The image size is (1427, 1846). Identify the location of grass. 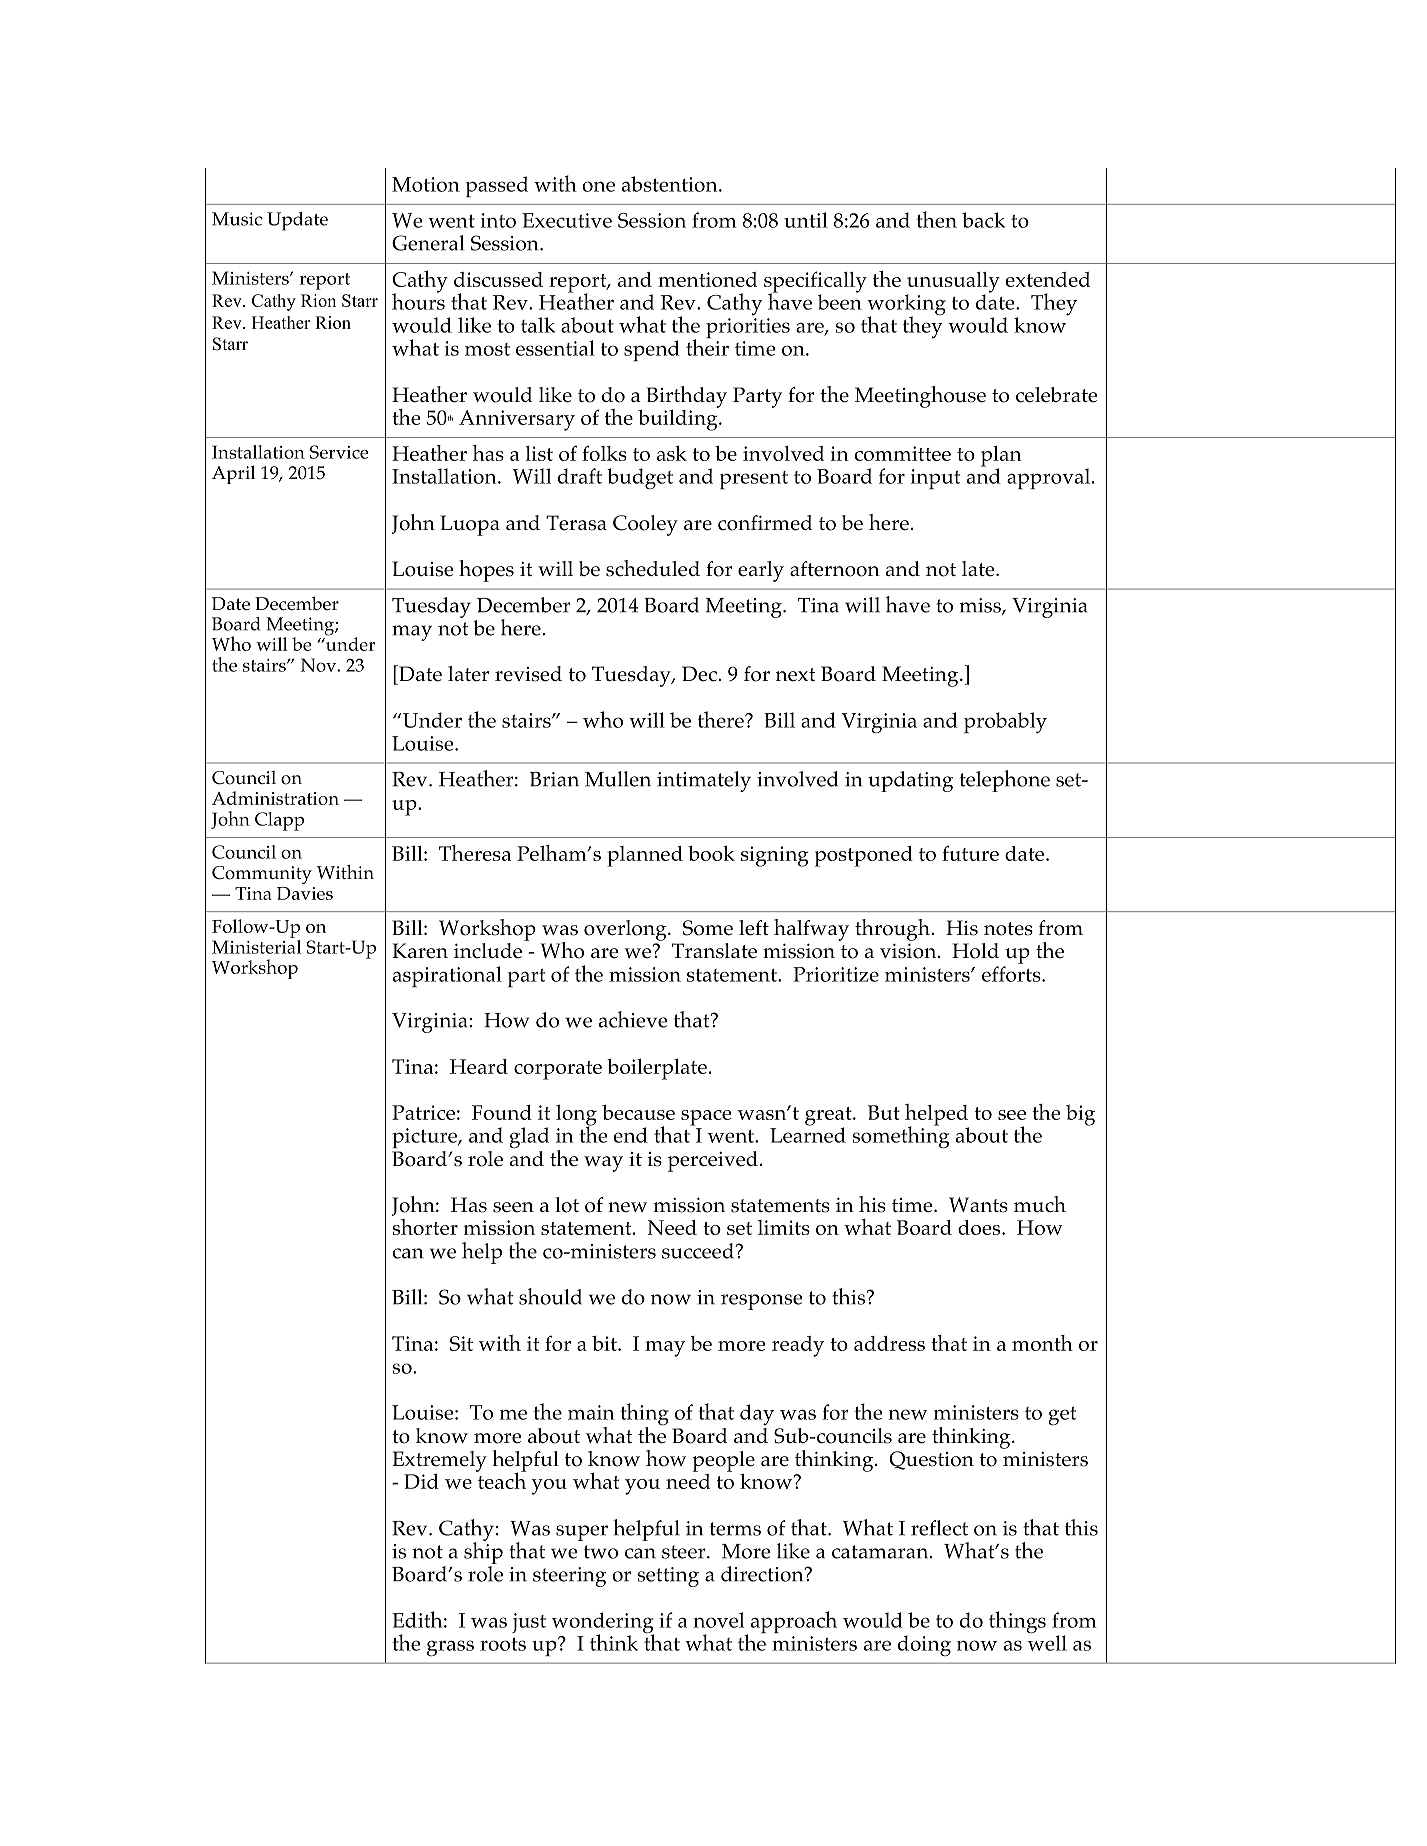
(450, 1648).
